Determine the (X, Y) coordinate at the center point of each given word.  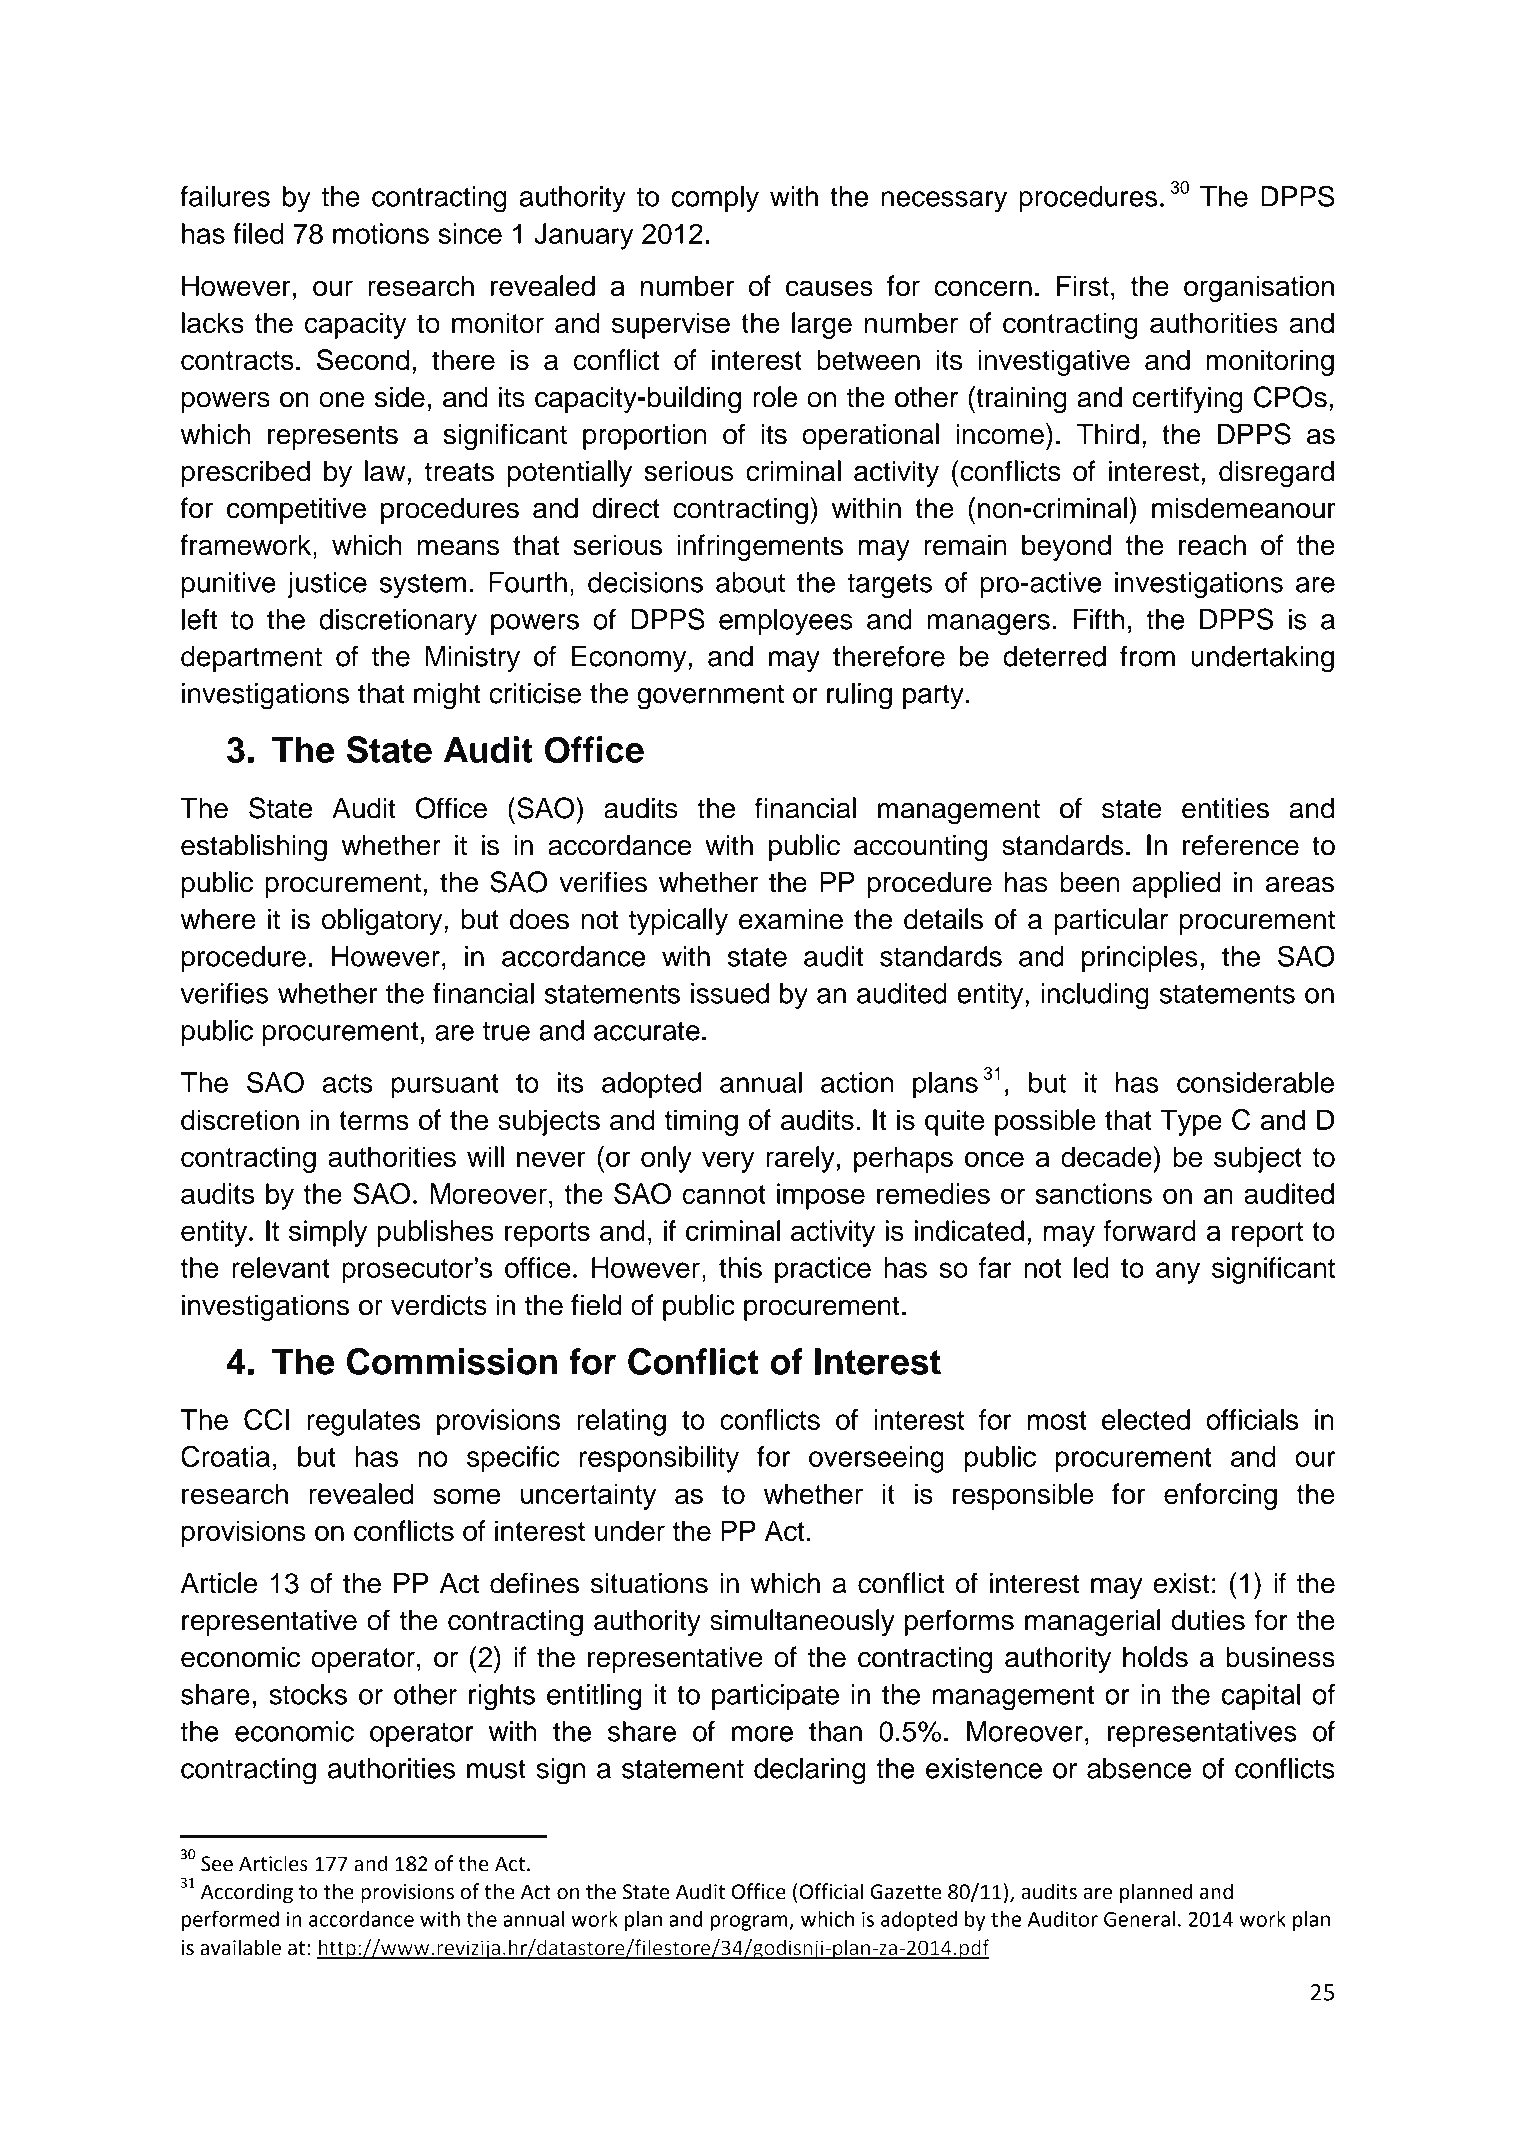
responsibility (659, 1459)
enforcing (1220, 1496)
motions (381, 233)
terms (374, 1120)
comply (715, 199)
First (1083, 286)
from (1147, 656)
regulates (363, 1422)
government (710, 697)
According (247, 1893)
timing (701, 1122)
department (251, 659)
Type (1191, 1122)
